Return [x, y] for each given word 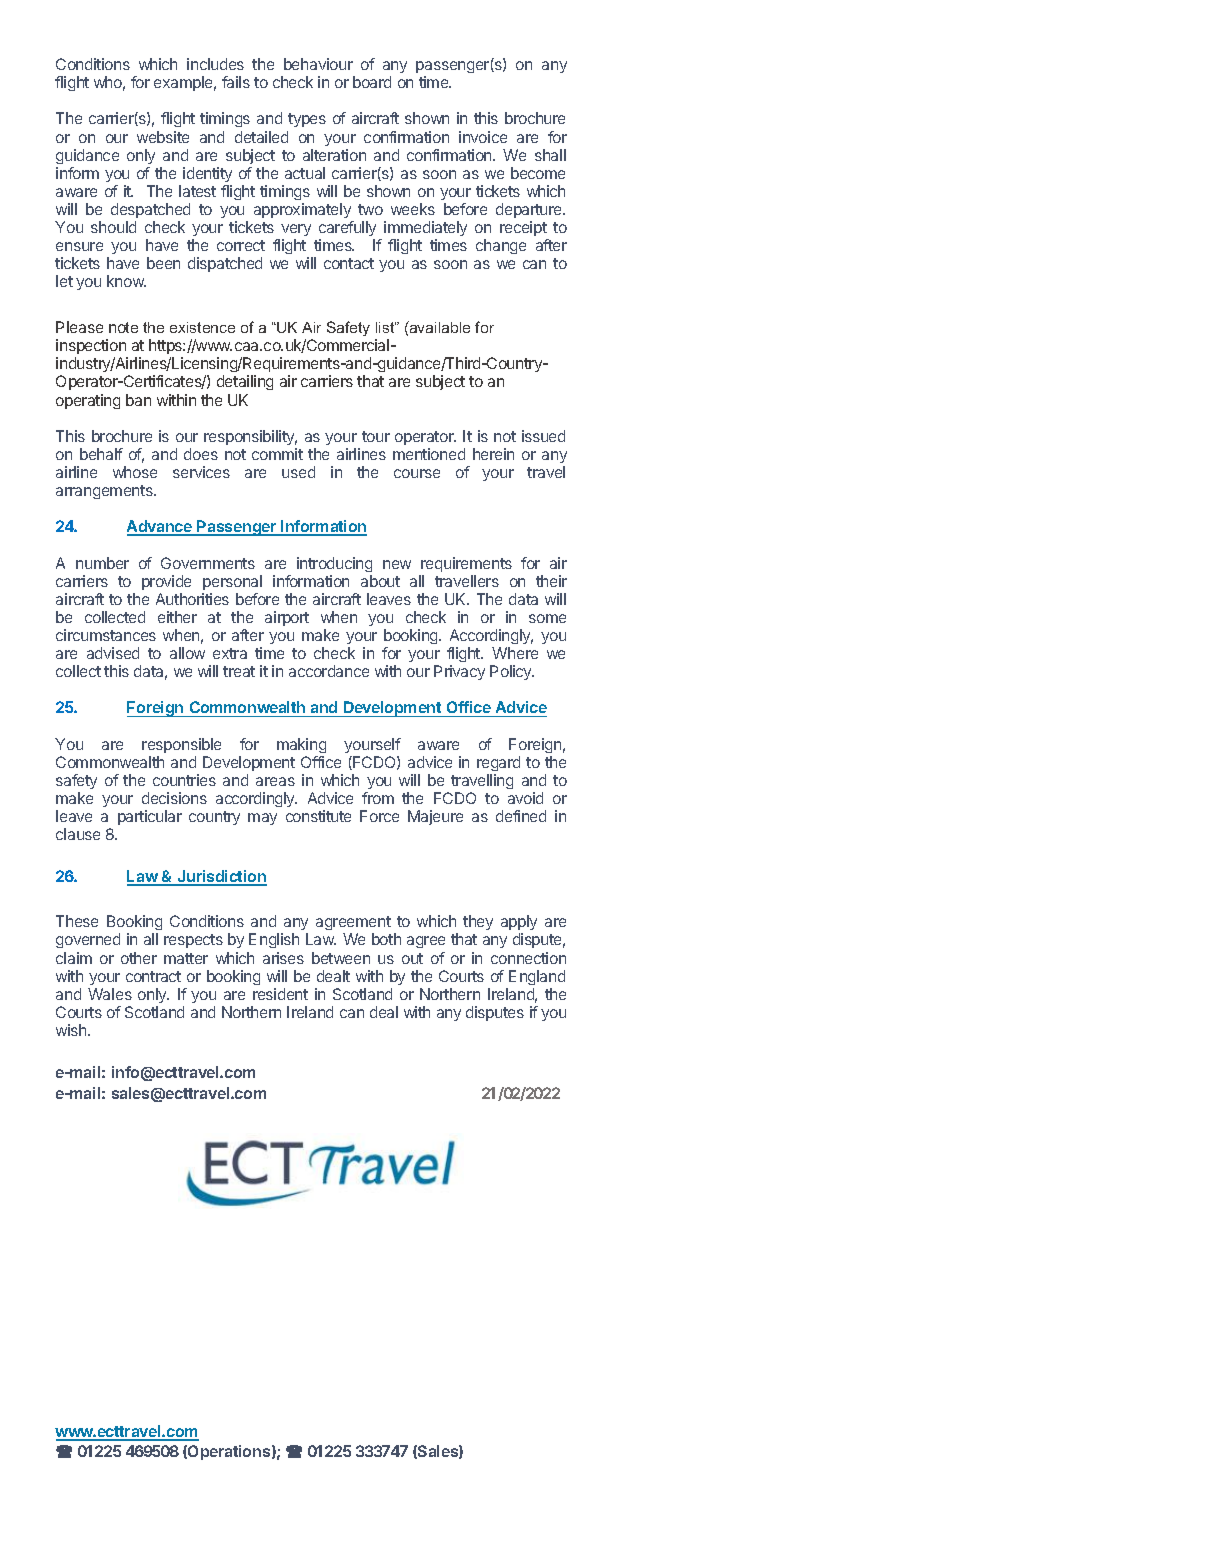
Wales [110, 994]
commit [277, 454]
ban [138, 400]
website [163, 137]
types [307, 120]
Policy [512, 672]
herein [493, 454]
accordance [329, 671]
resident [280, 994]
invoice [483, 137]
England [537, 977]
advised [113, 653]
